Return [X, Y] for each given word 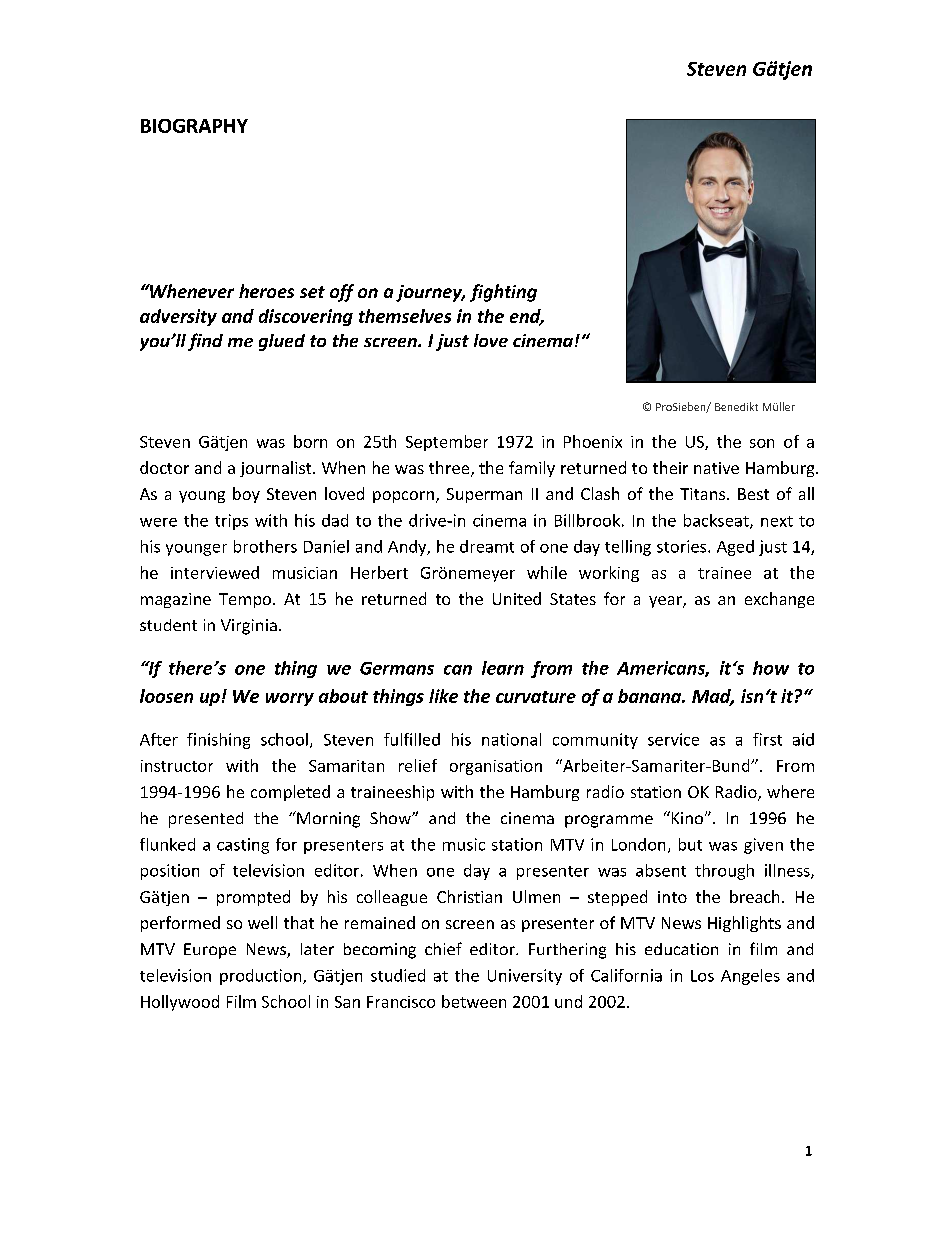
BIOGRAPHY [194, 126]
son [762, 443]
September [447, 443]
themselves [405, 316]
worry [290, 699]
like [443, 696]
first [767, 739]
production [262, 977]
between [474, 1001]
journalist [277, 469]
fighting [503, 293]
